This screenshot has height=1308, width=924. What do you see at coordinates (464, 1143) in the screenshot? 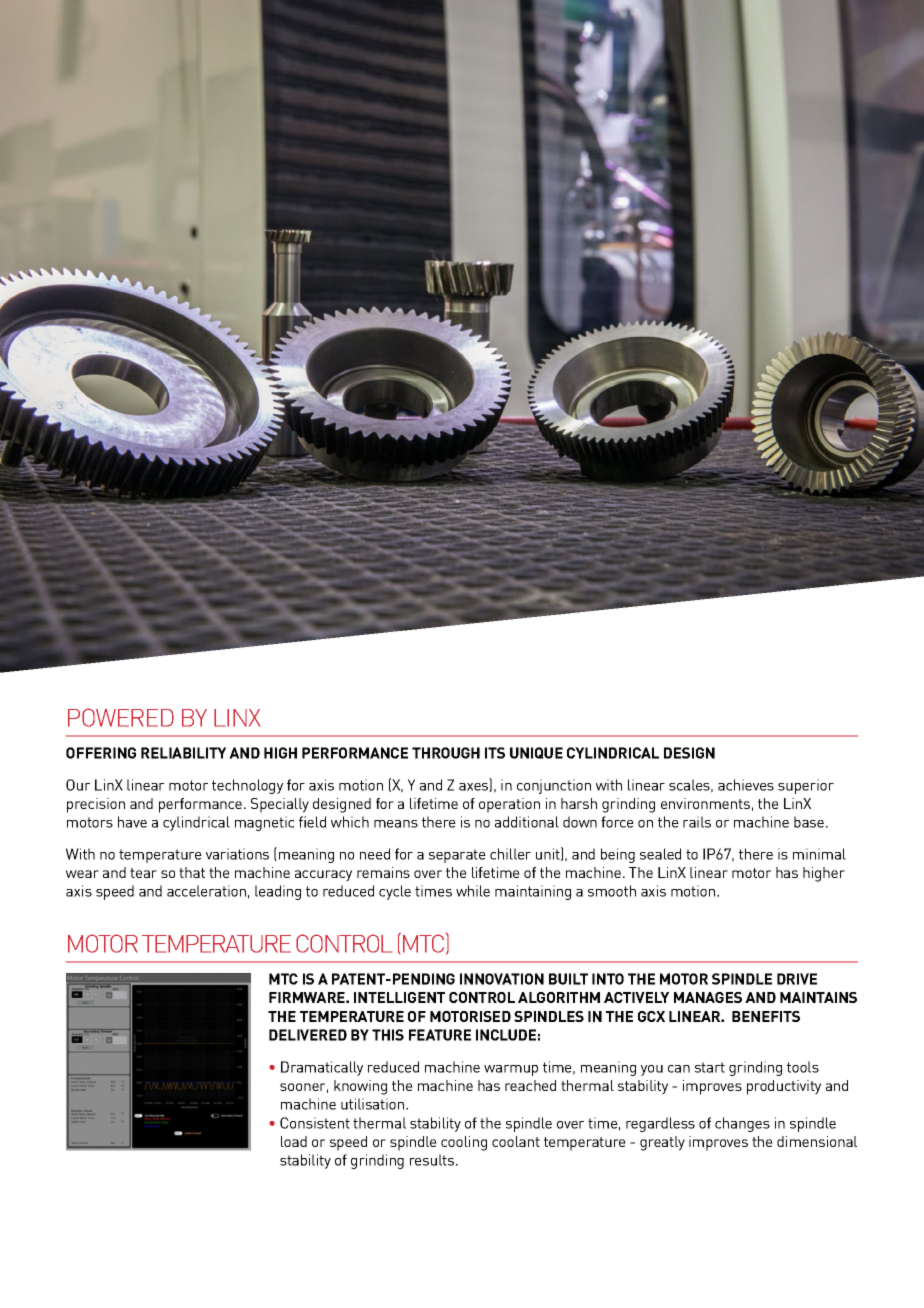
I see `cooling` at bounding box center [464, 1143].
